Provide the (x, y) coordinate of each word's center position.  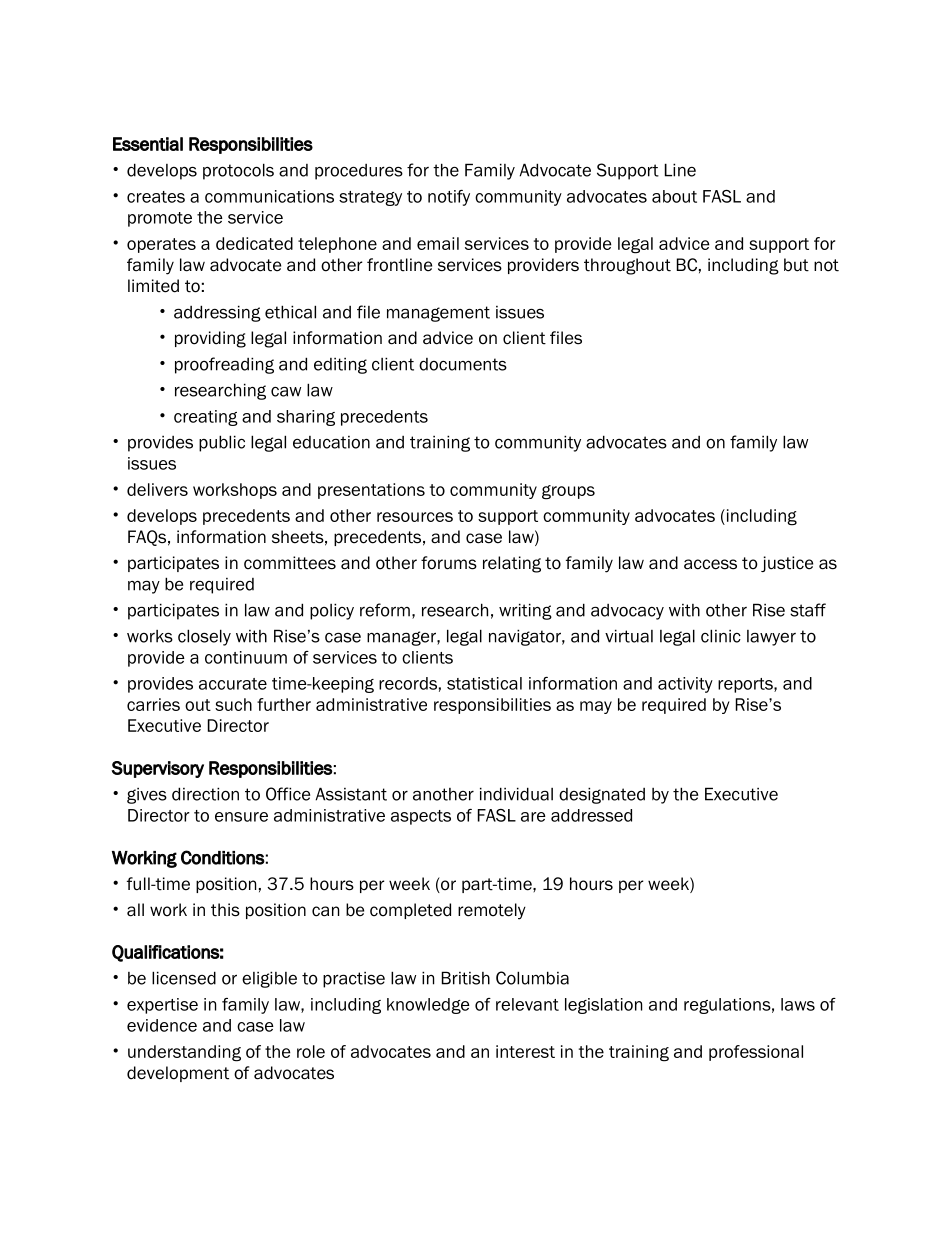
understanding (184, 1053)
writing (525, 611)
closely (204, 637)
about (674, 196)
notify (449, 198)
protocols (238, 171)
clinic (721, 636)
